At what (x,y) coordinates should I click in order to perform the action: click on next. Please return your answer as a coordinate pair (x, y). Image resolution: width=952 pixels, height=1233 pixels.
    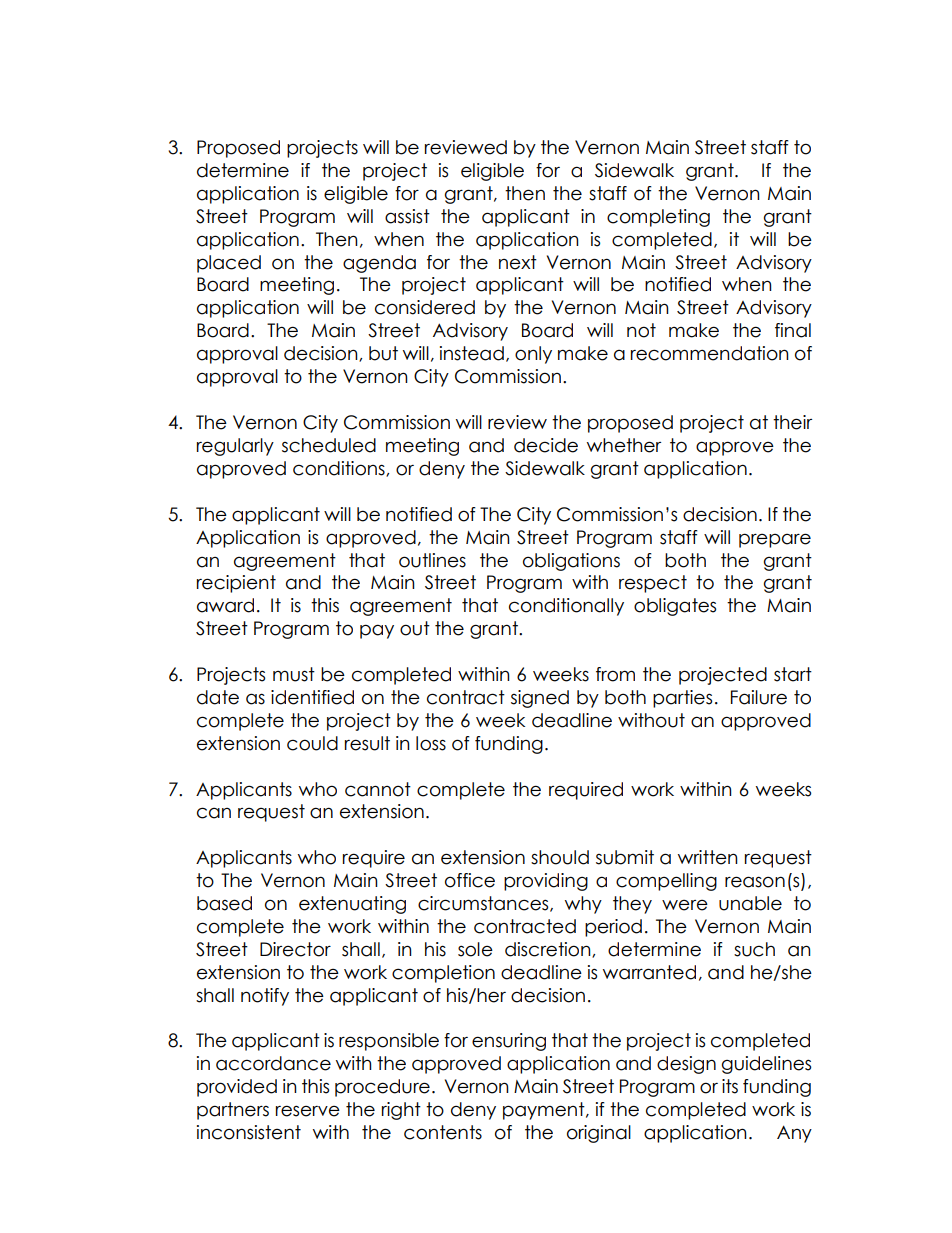
    Looking at the image, I should click on (518, 262).
